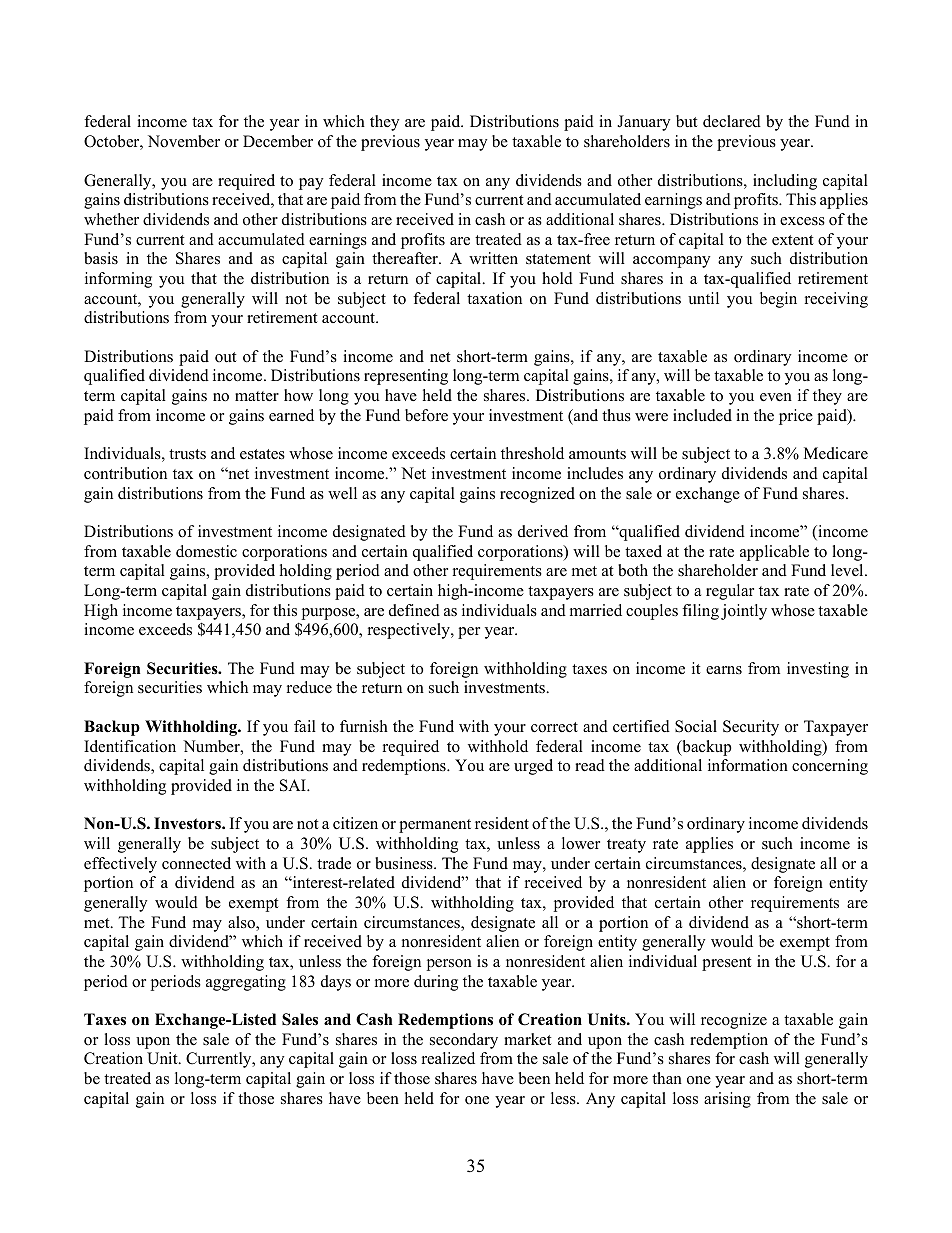 The image size is (952, 1233). I want to click on jointly, so click(744, 612).
